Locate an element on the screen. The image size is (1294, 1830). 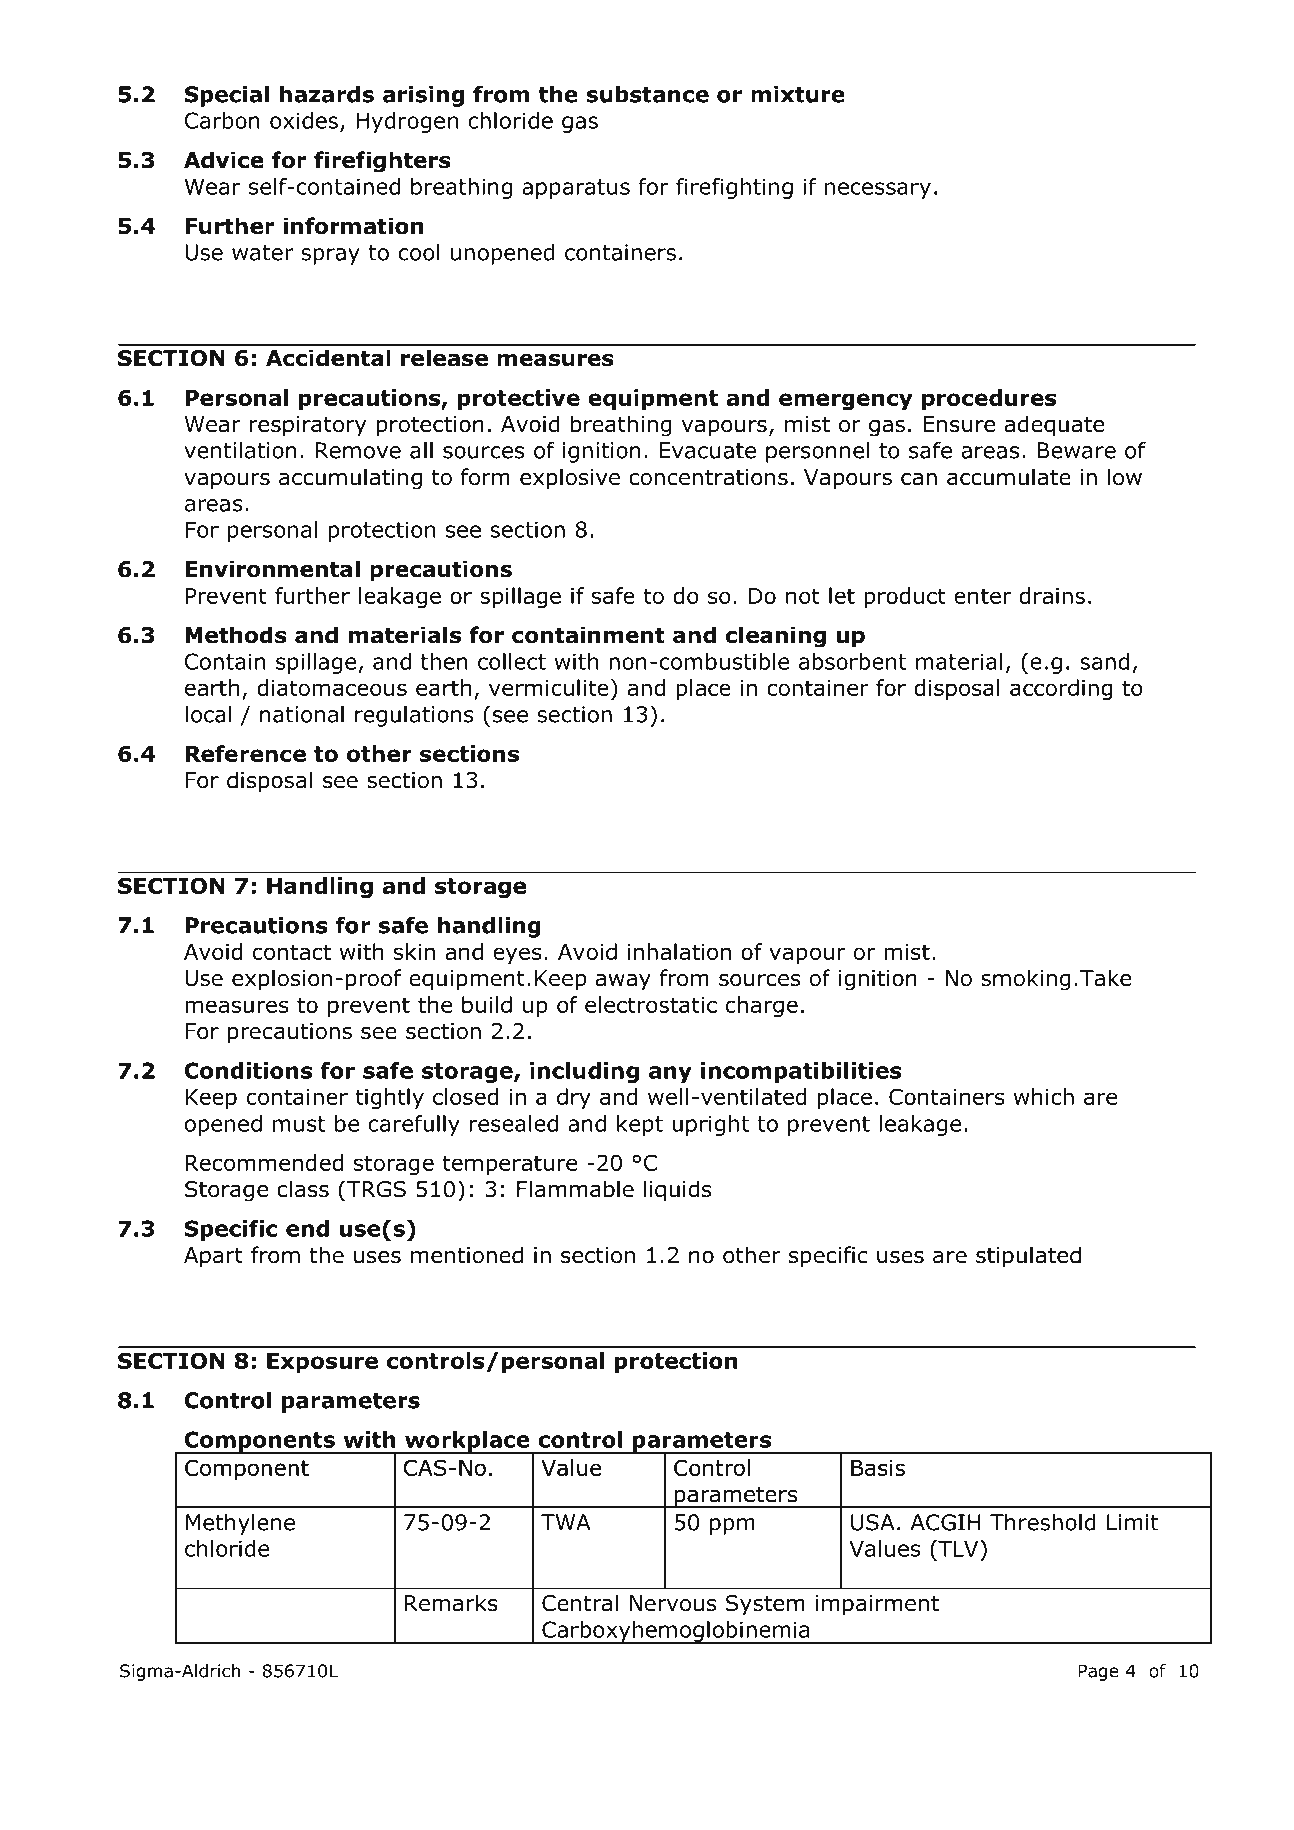
necessary is located at coordinates (878, 190).
